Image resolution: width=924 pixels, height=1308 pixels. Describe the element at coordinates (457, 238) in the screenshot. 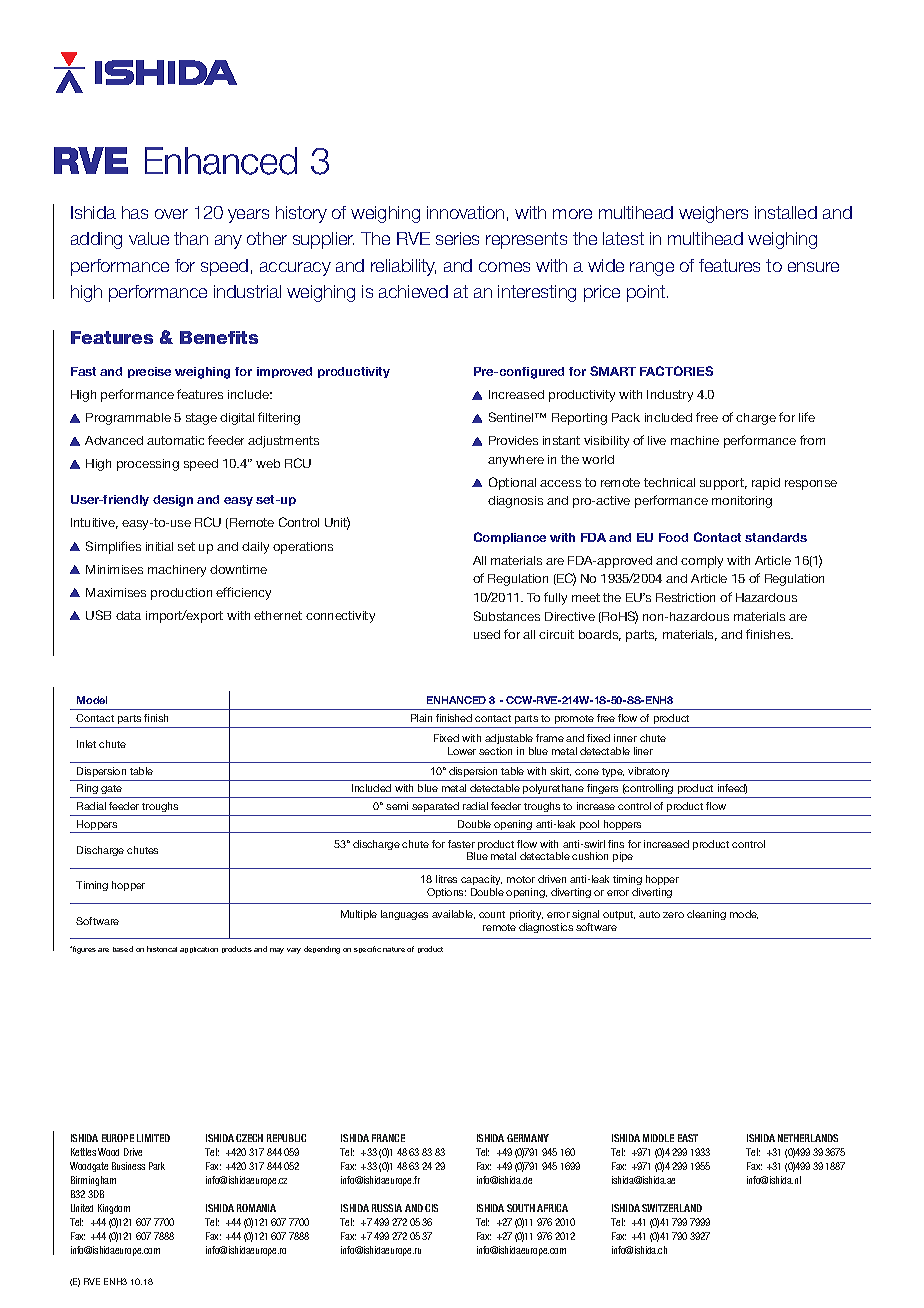

I see `series` at that location.
